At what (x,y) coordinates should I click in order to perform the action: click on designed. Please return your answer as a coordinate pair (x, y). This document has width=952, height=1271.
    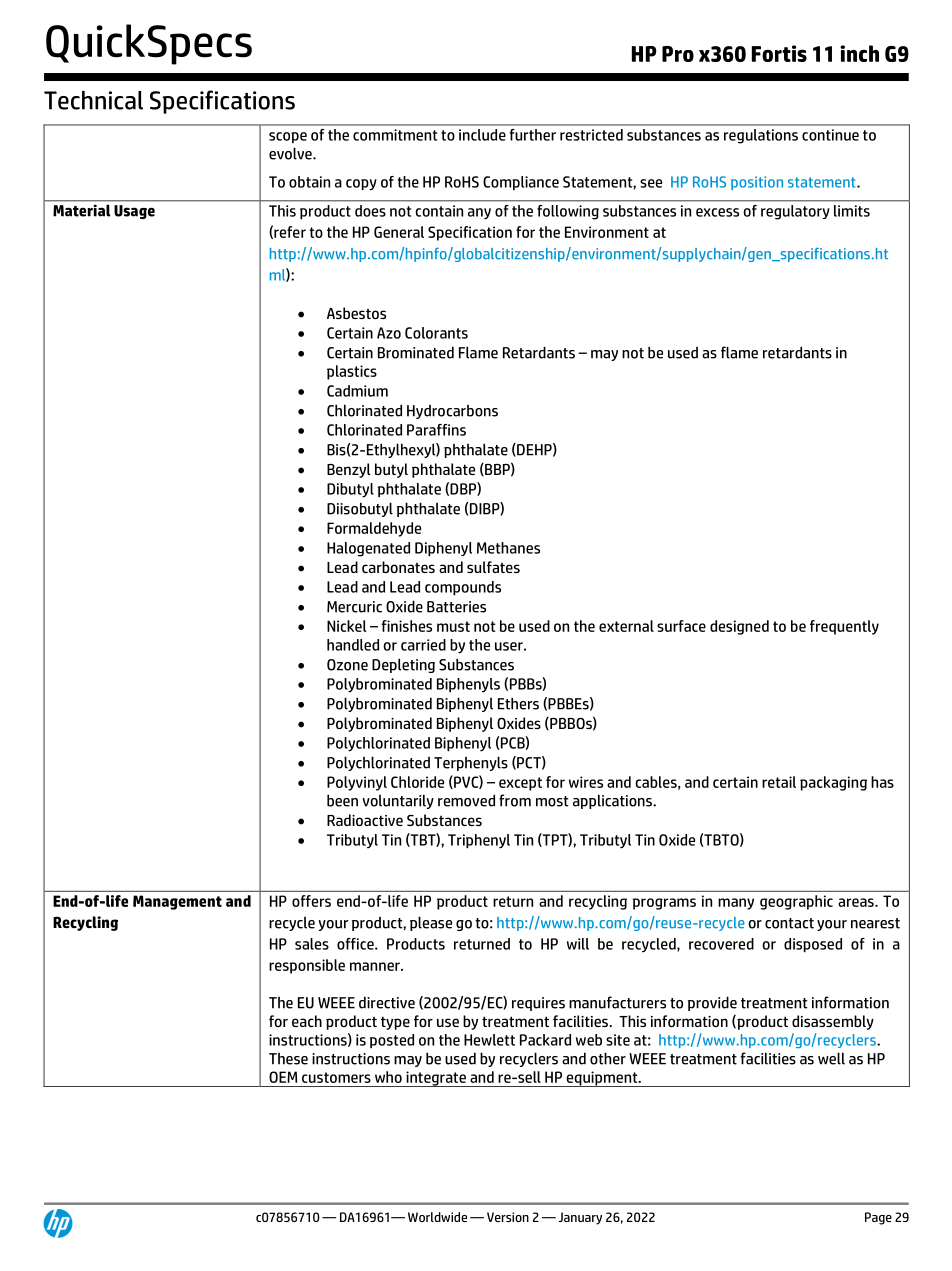
    Looking at the image, I should click on (739, 627).
